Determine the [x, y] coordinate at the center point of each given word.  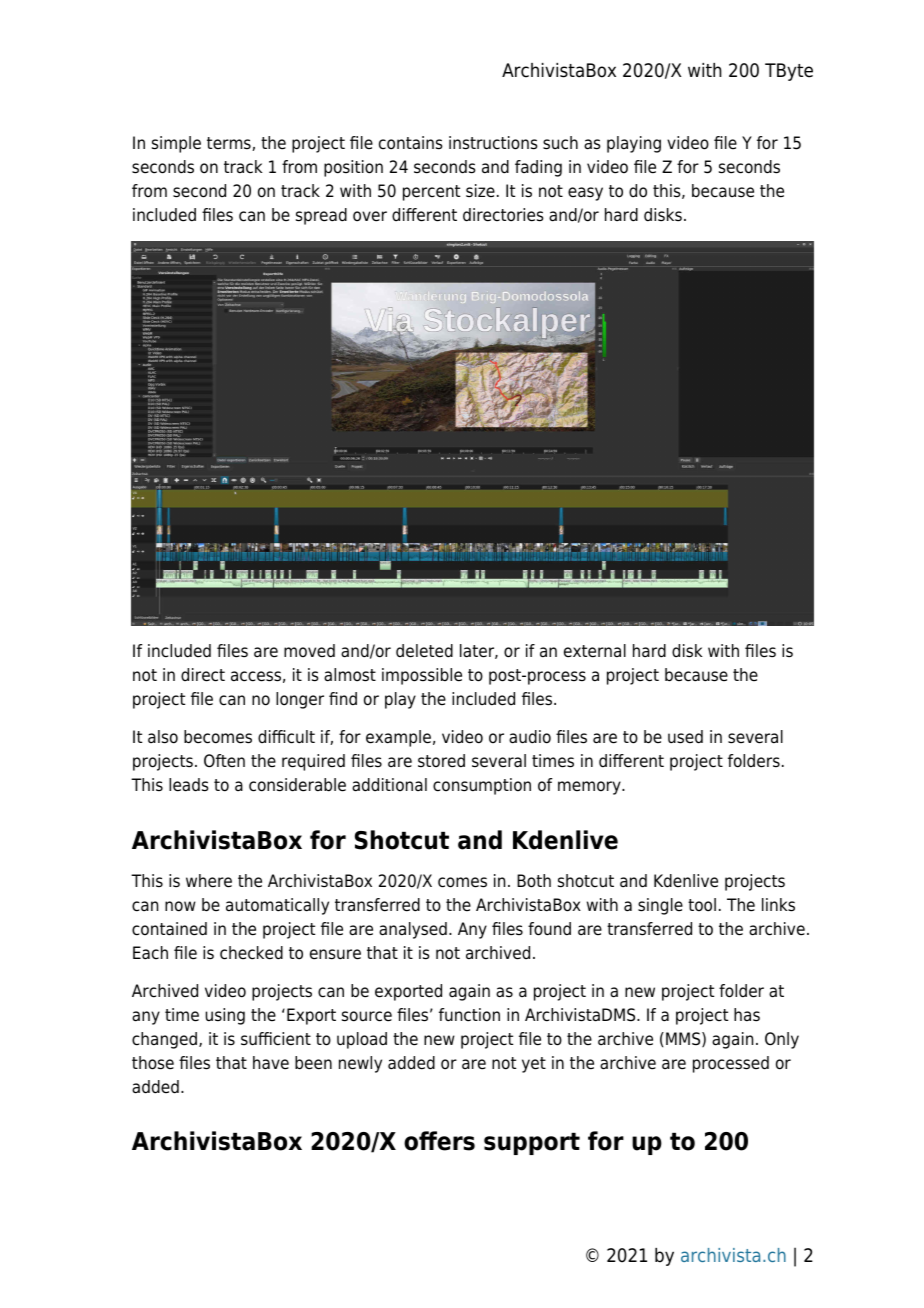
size [480, 191]
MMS [684, 1039]
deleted [424, 651]
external [595, 651]
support [532, 1144]
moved [309, 651]
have [271, 1063]
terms [230, 144]
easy [585, 194]
